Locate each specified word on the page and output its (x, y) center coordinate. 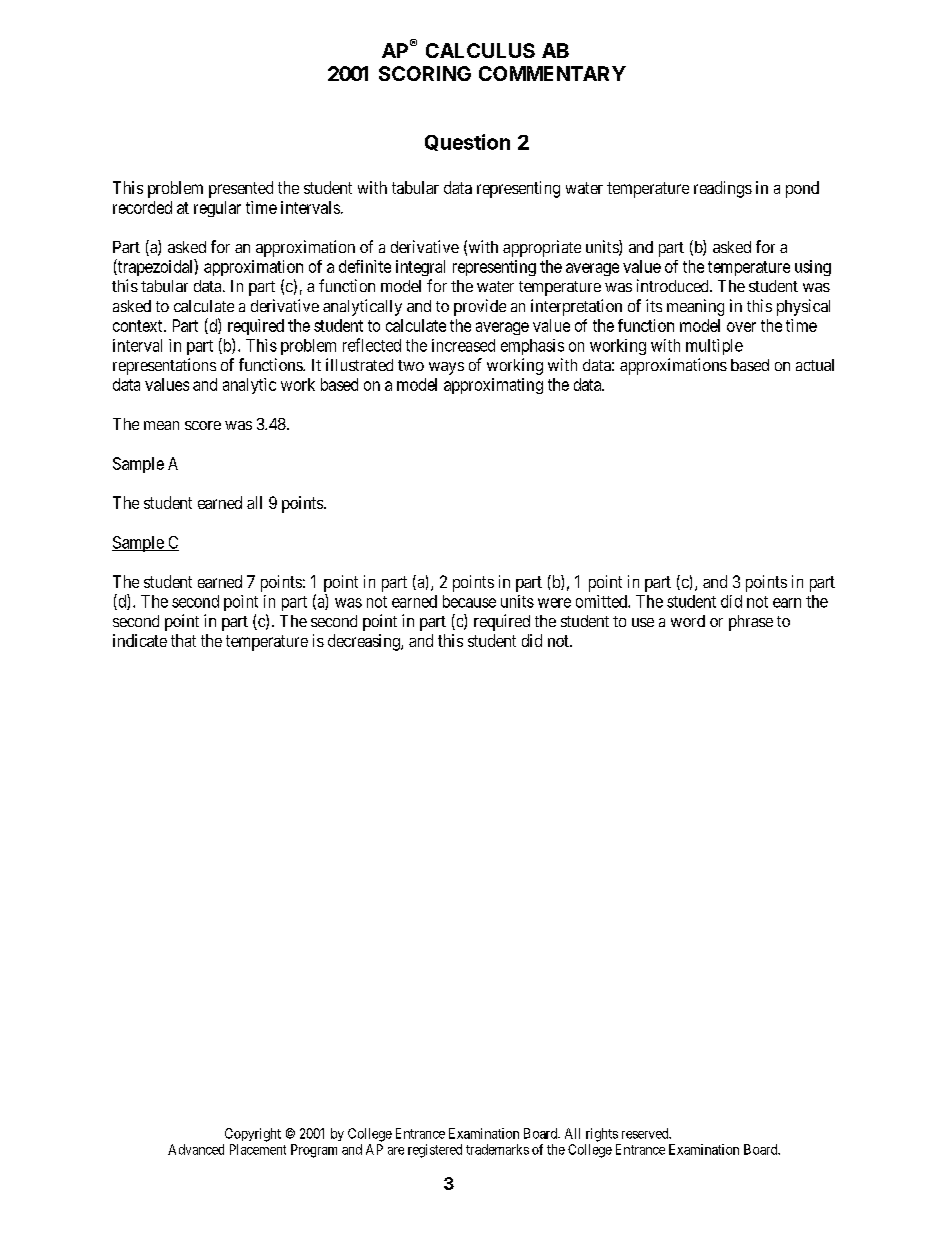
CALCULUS (480, 50)
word (688, 621)
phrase (751, 623)
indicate (140, 640)
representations (164, 366)
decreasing (365, 642)
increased (463, 345)
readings (723, 189)
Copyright (253, 1135)
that (183, 640)
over (741, 327)
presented (241, 189)
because (469, 601)
